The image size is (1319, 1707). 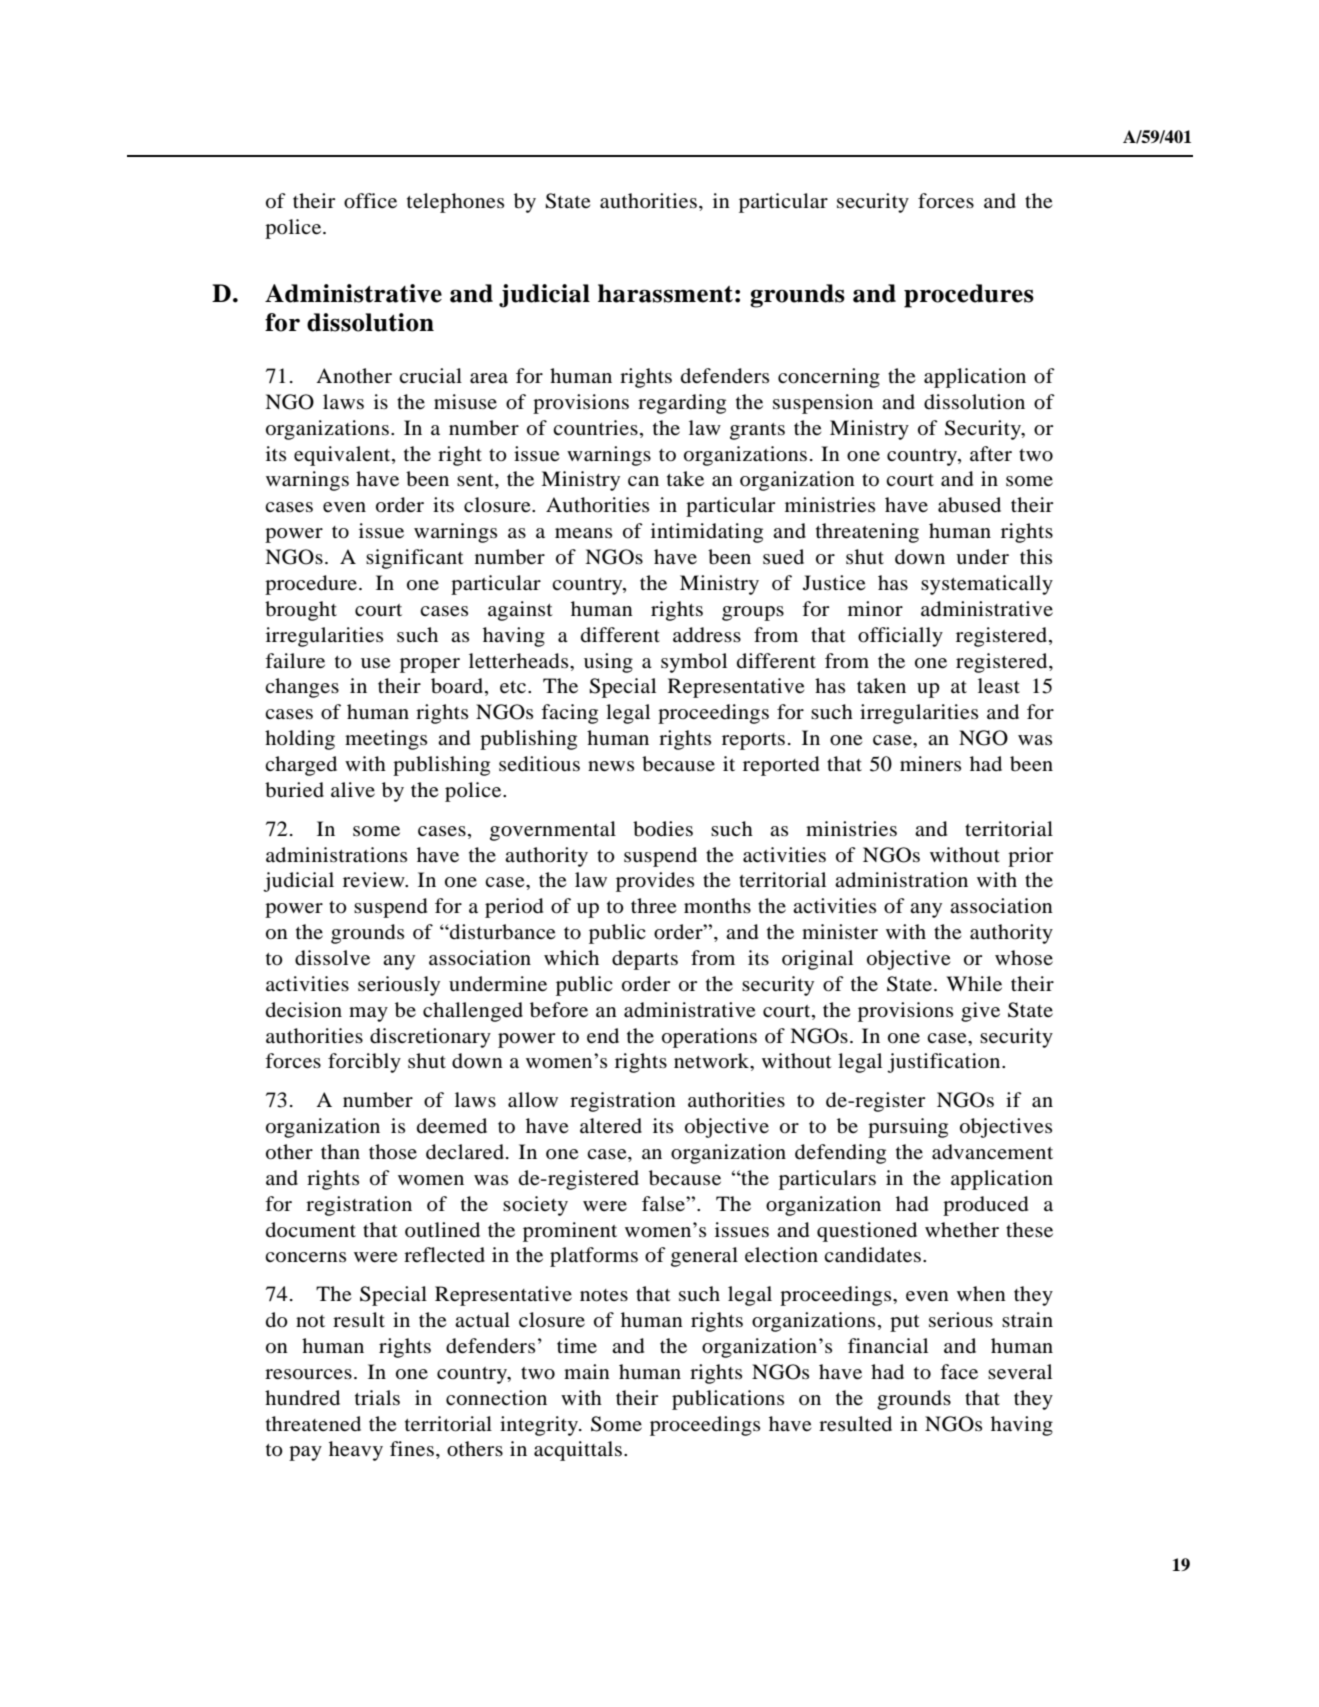 What do you see at coordinates (709, 1038) in the page?
I see `operations` at bounding box center [709, 1038].
